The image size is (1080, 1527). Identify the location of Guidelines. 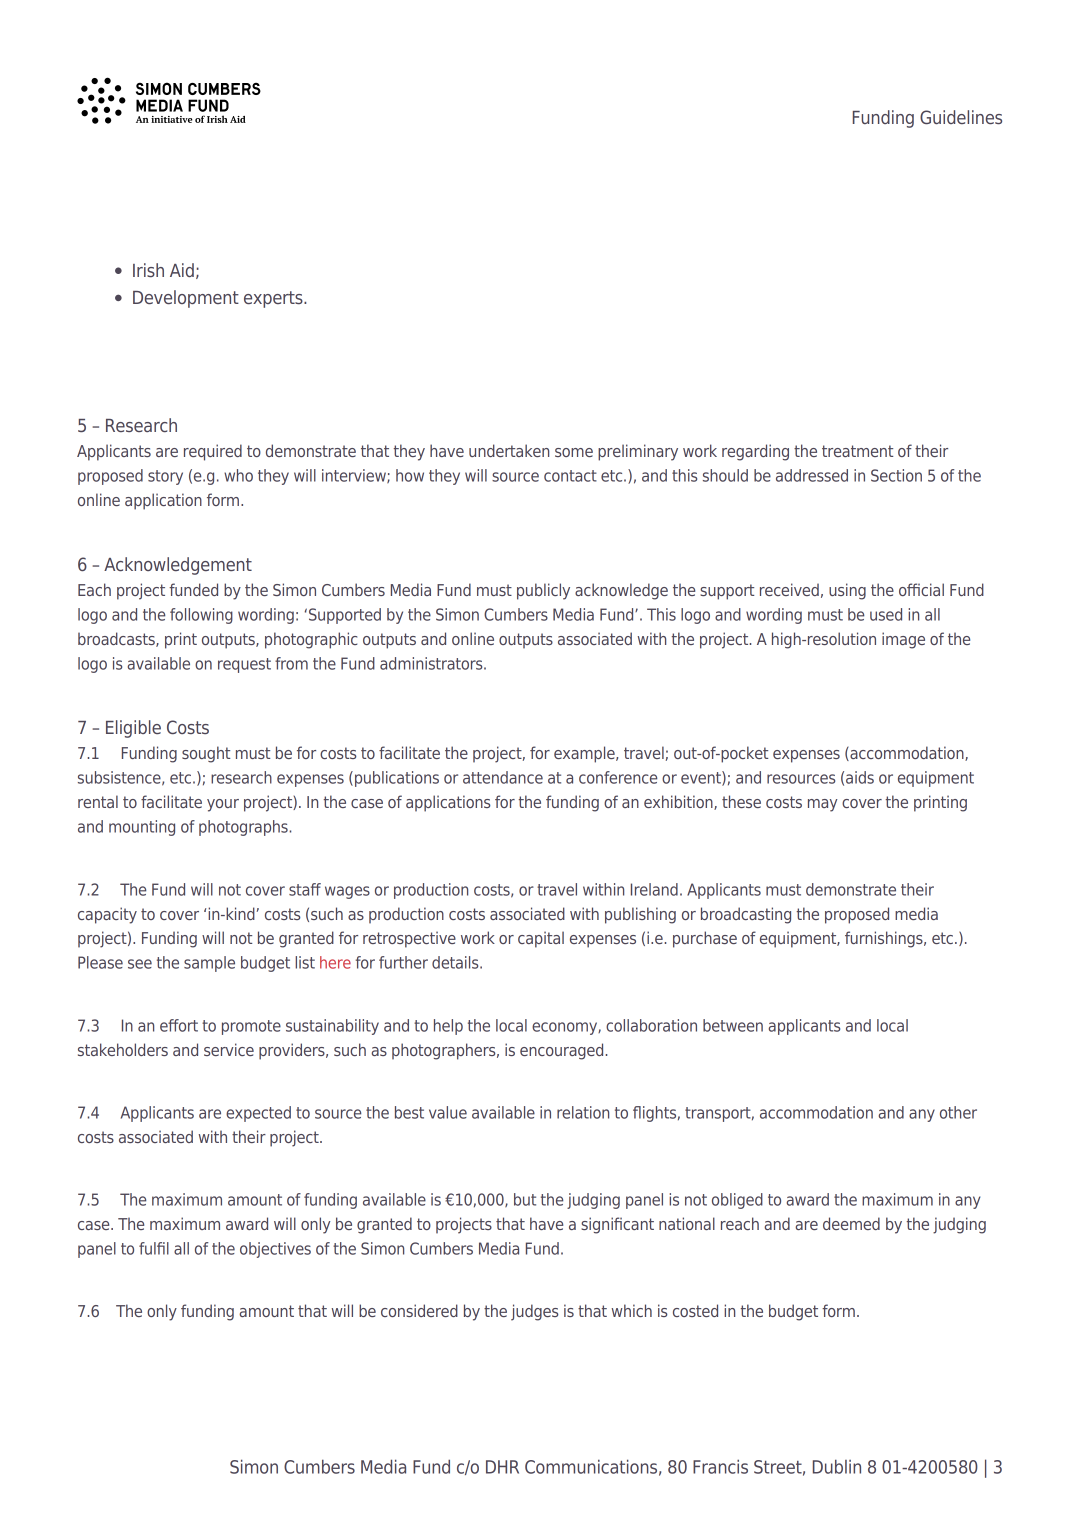
(961, 117).
